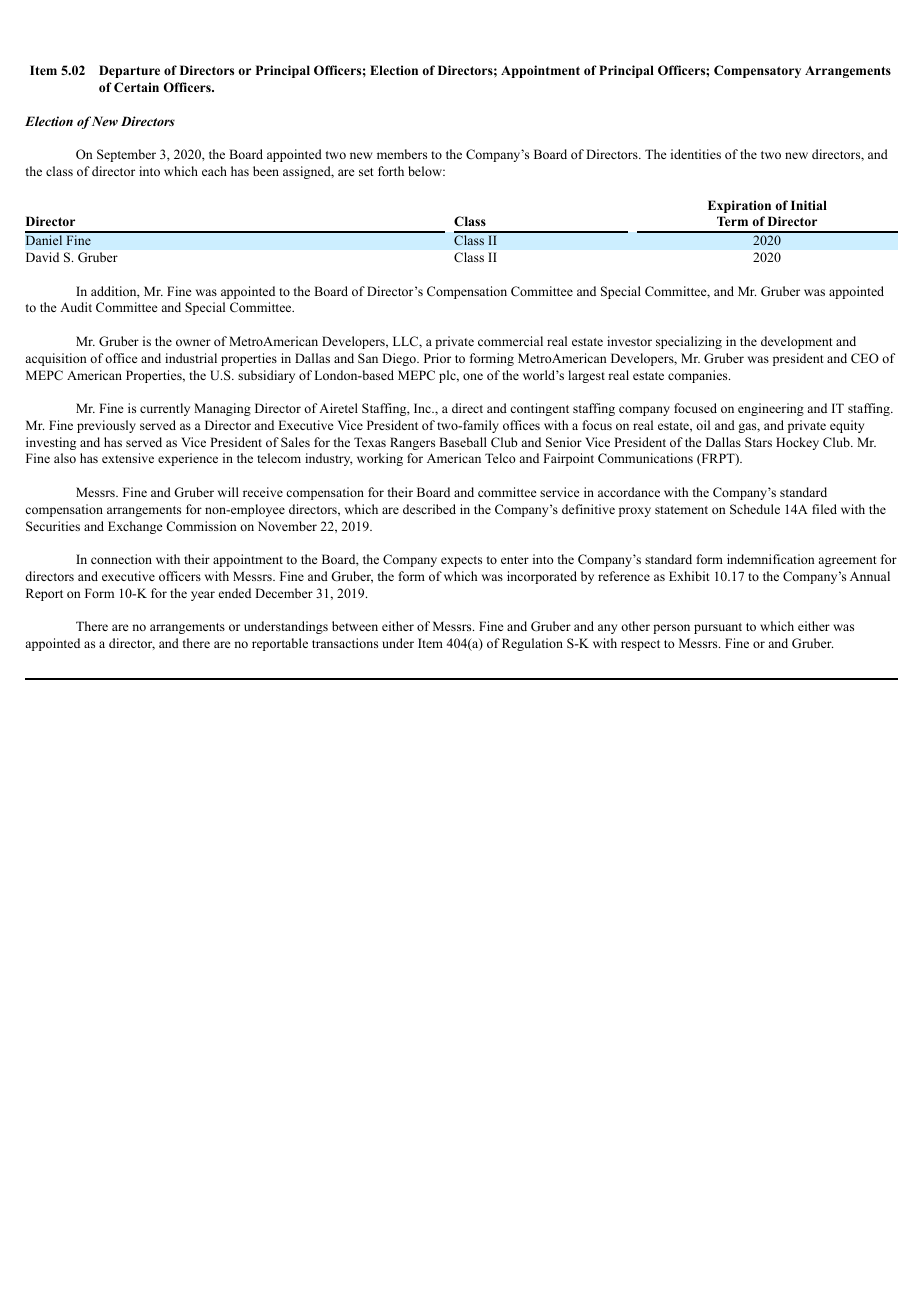 The width and height of the page is (924, 1308). Describe the element at coordinates (42, 257) in the page. I see `David` at that location.
